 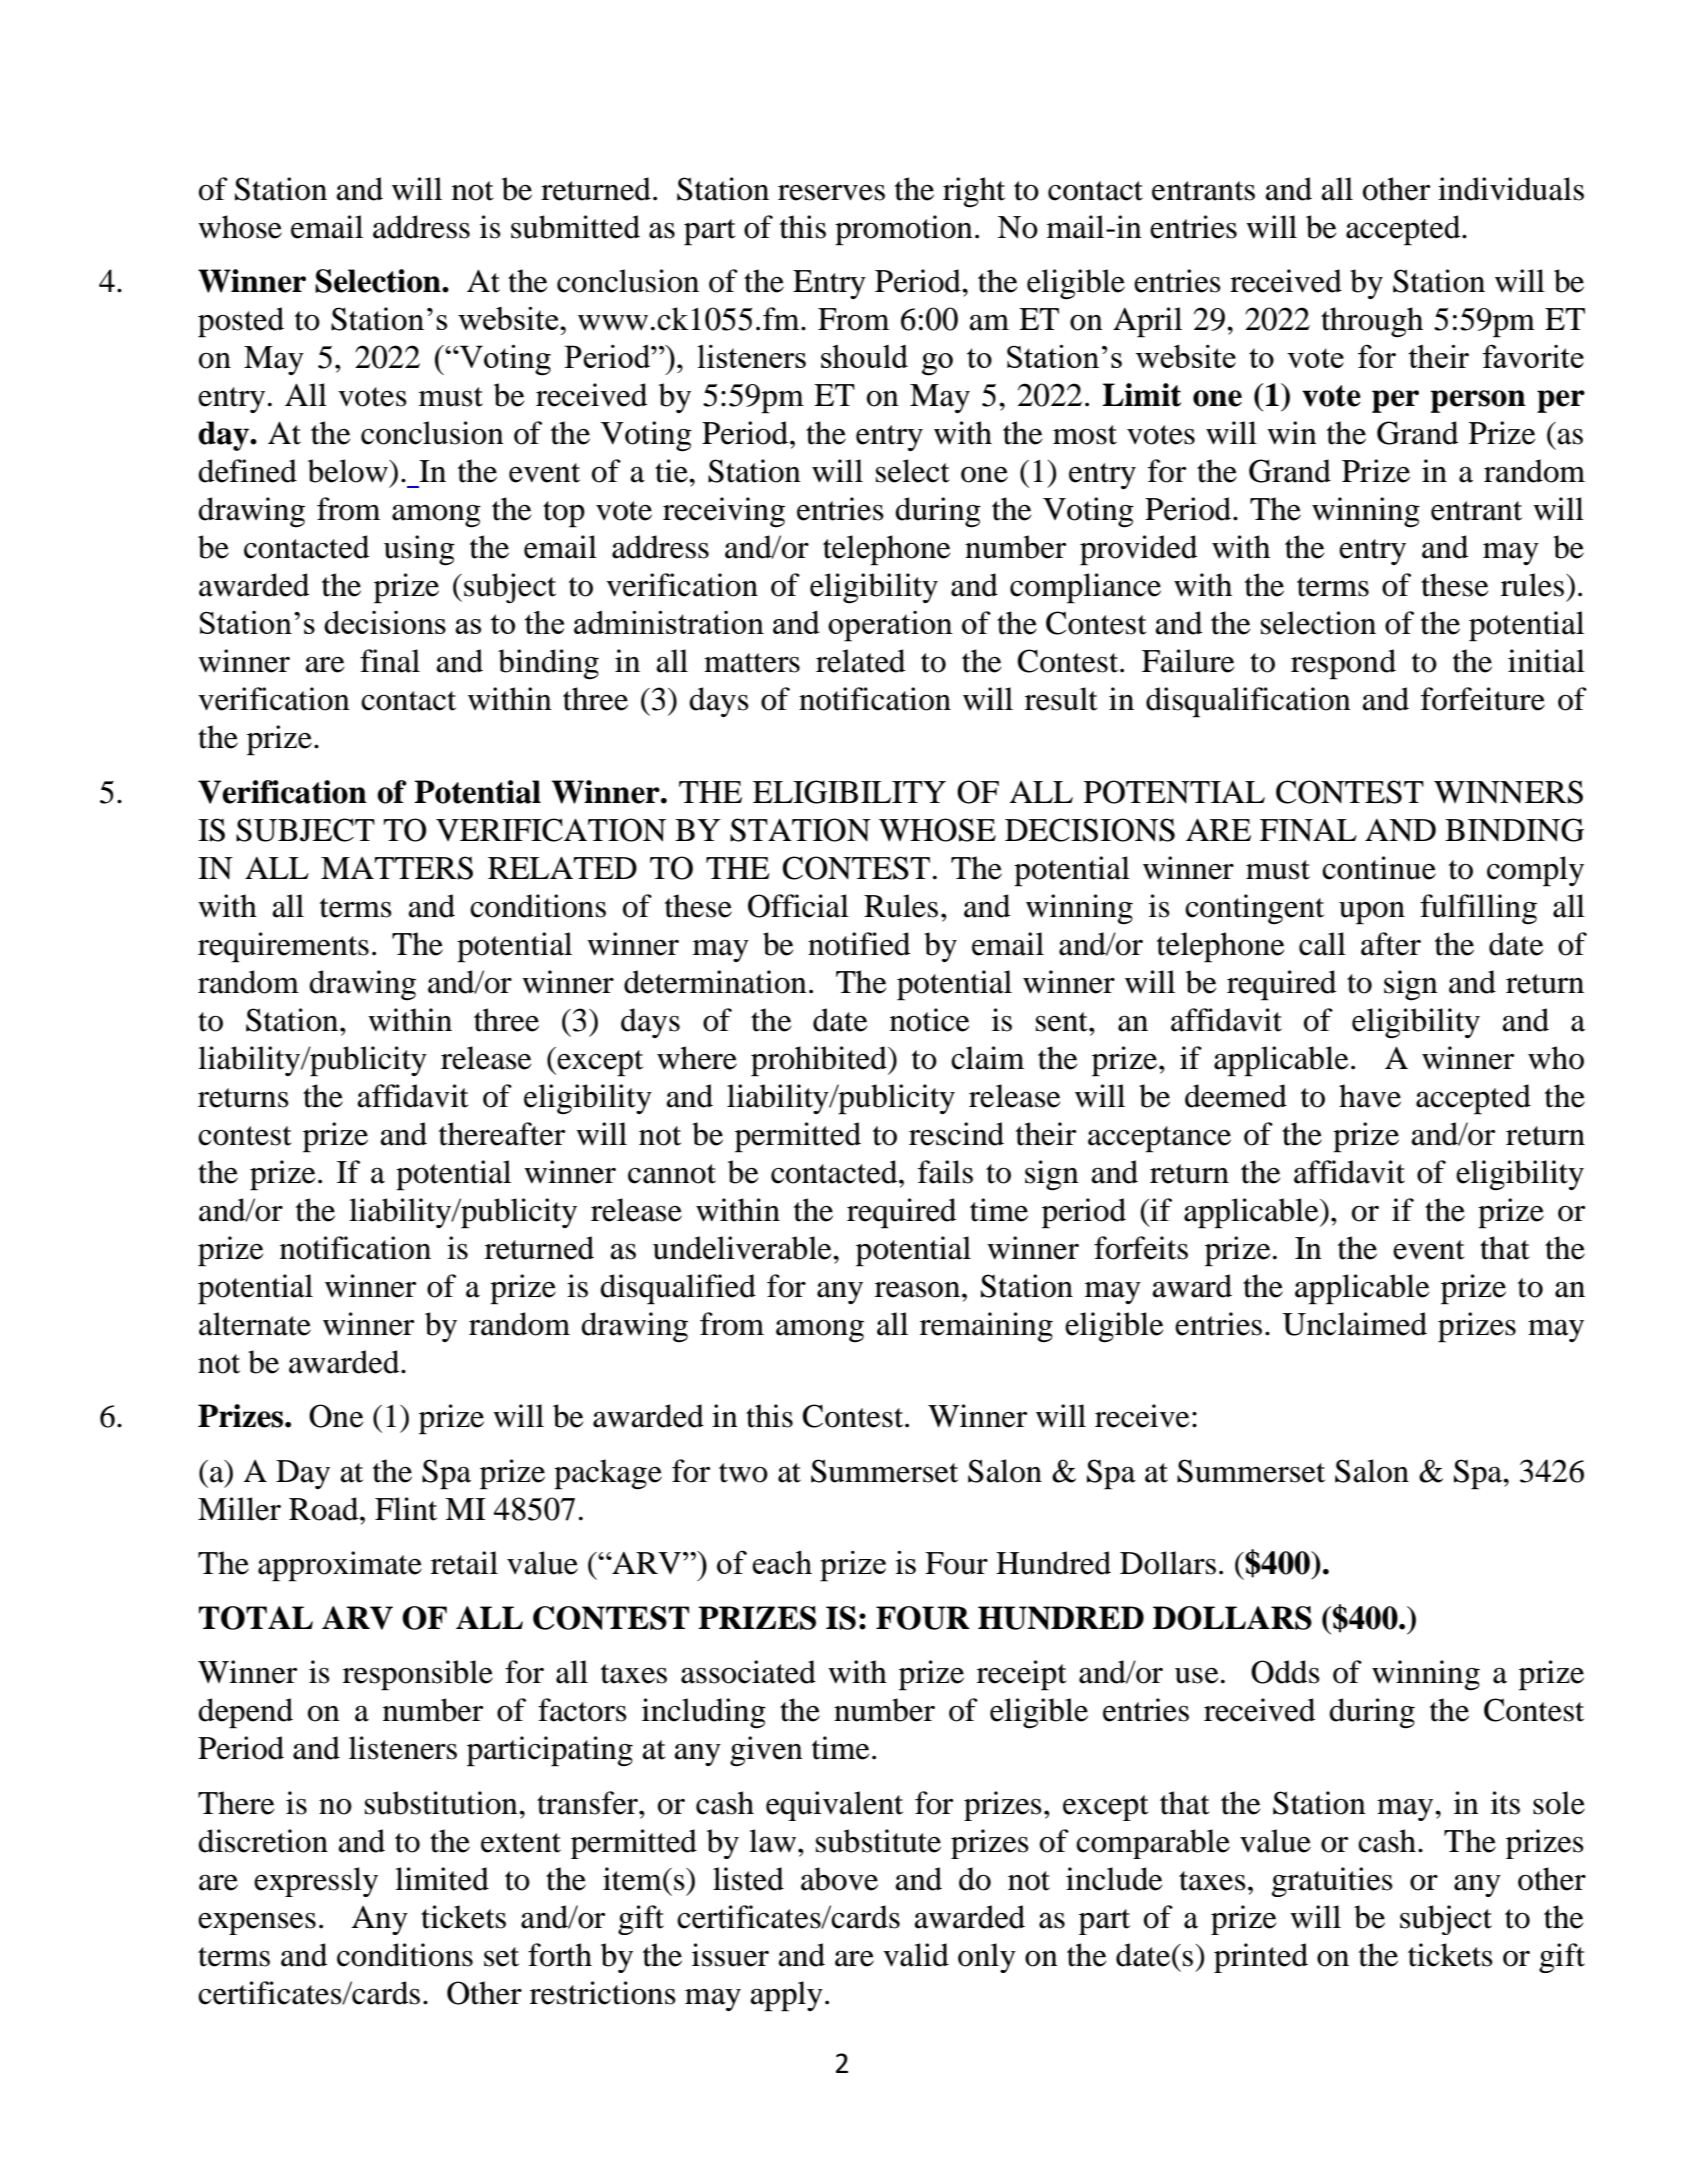 I want to click on gratuities, so click(x=1332, y=1882).
